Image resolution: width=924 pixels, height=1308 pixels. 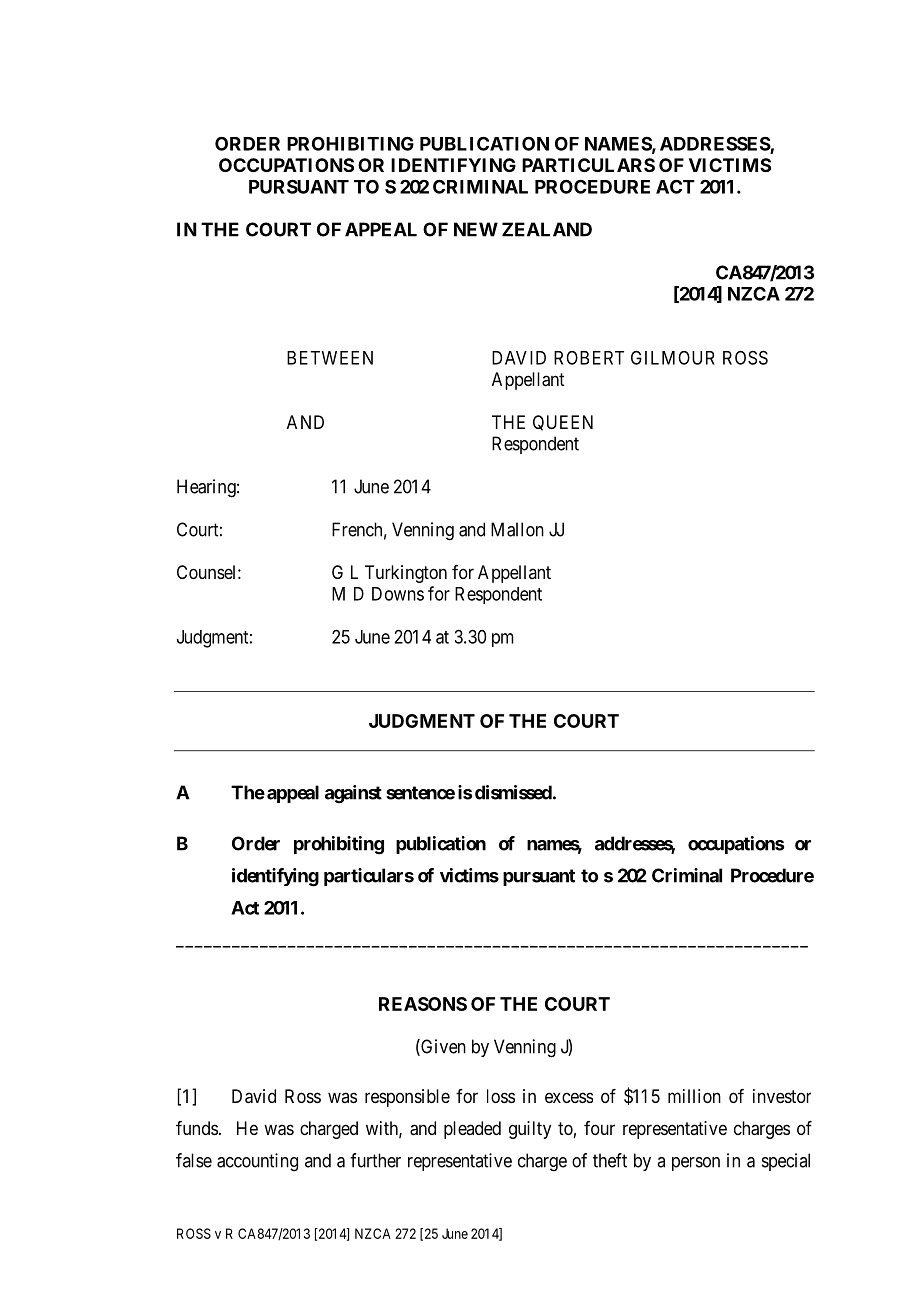 What do you see at coordinates (353, 794) in the screenshot?
I see `against` at bounding box center [353, 794].
